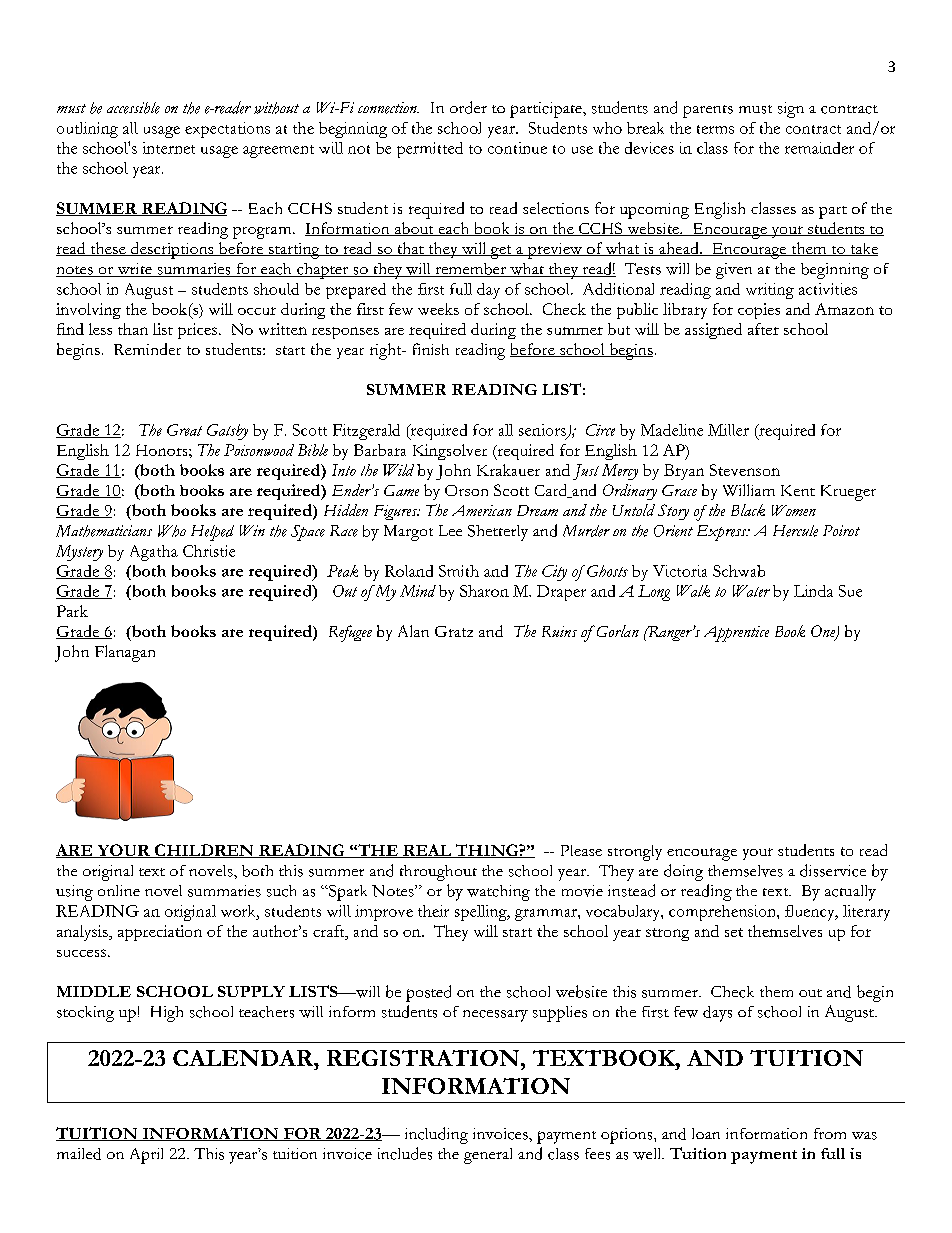  I want to click on CHILDREN, so click(204, 851).
